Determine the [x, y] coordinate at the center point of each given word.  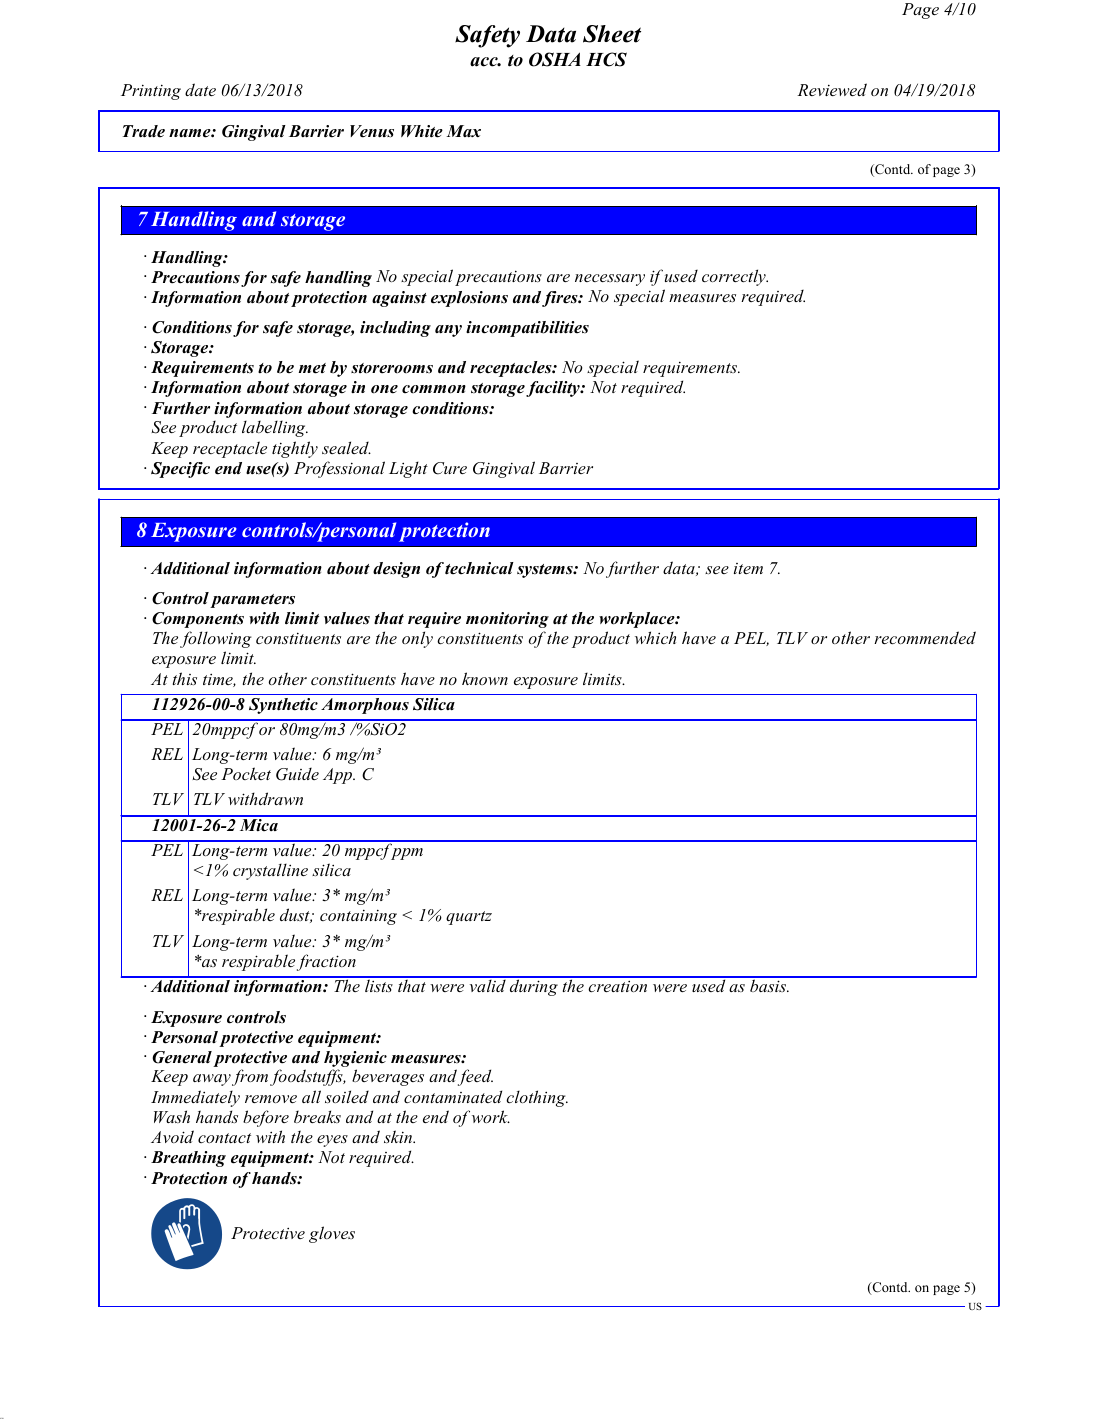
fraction [326, 962]
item [748, 568]
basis [768, 984]
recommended [925, 637]
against [399, 299]
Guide [297, 774]
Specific [180, 470]
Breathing [188, 1159]
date [200, 89]
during [534, 986]
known [485, 678]
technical [479, 568]
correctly [735, 277]
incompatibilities [527, 329]
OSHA [555, 59]
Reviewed [832, 89]
